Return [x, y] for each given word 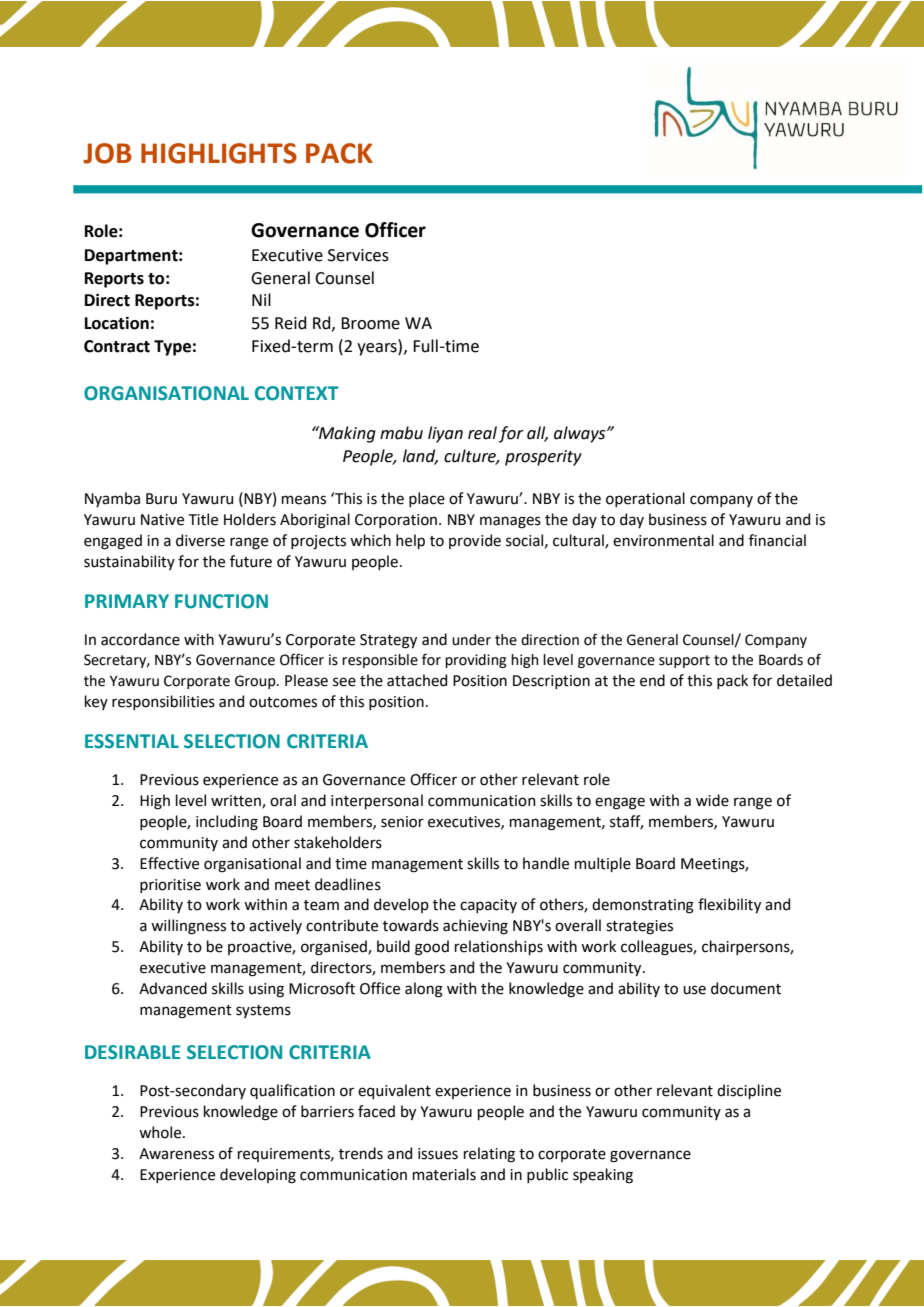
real [482, 433]
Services [358, 255]
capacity [488, 906]
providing [476, 661]
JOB [107, 153]
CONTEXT [297, 393]
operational [645, 499]
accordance [140, 639]
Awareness [176, 1154]
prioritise [170, 886]
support [684, 661]
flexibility [729, 905]
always [581, 434]
